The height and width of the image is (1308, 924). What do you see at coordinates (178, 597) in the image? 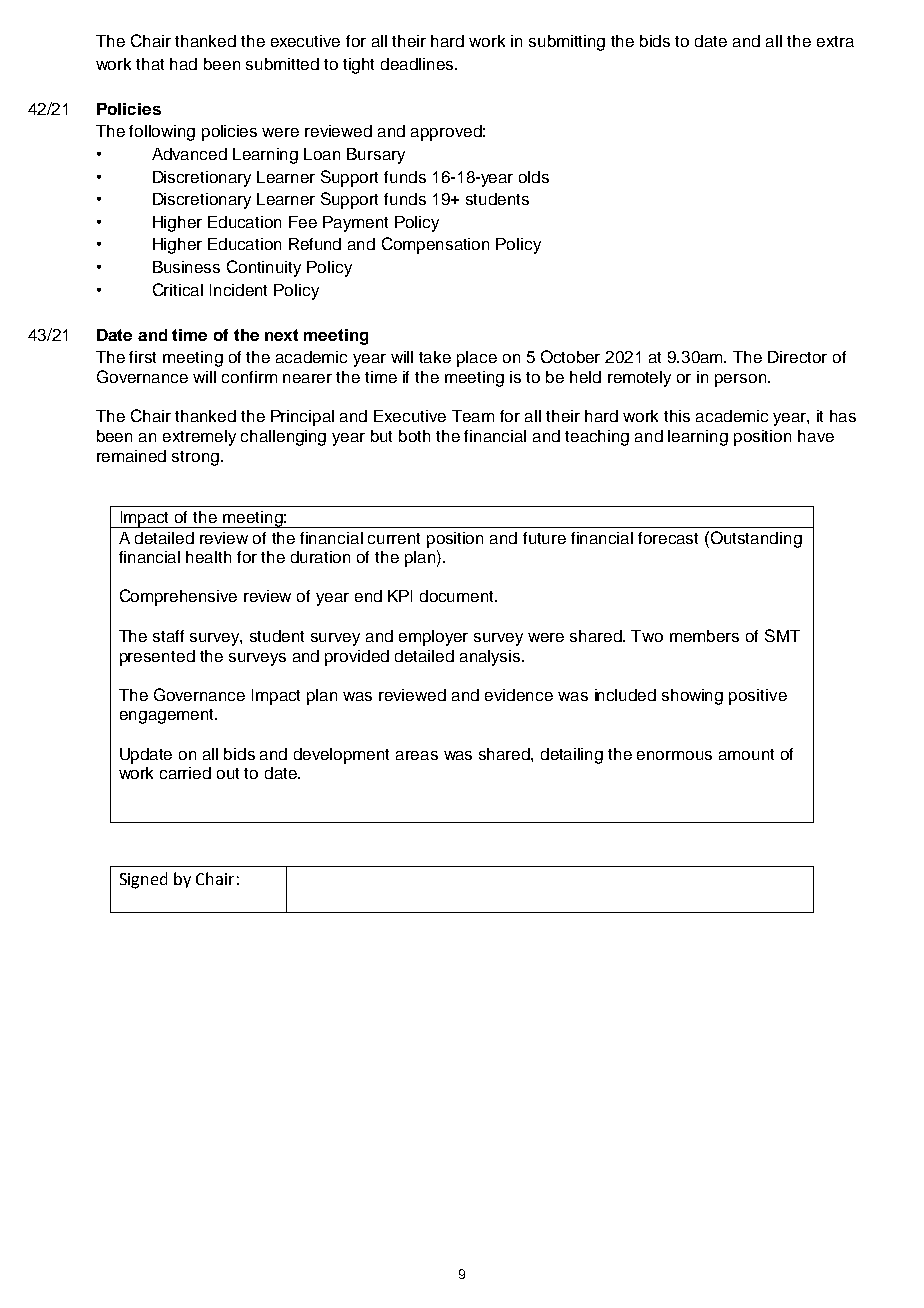
I see `Comprehensive` at bounding box center [178, 597].
